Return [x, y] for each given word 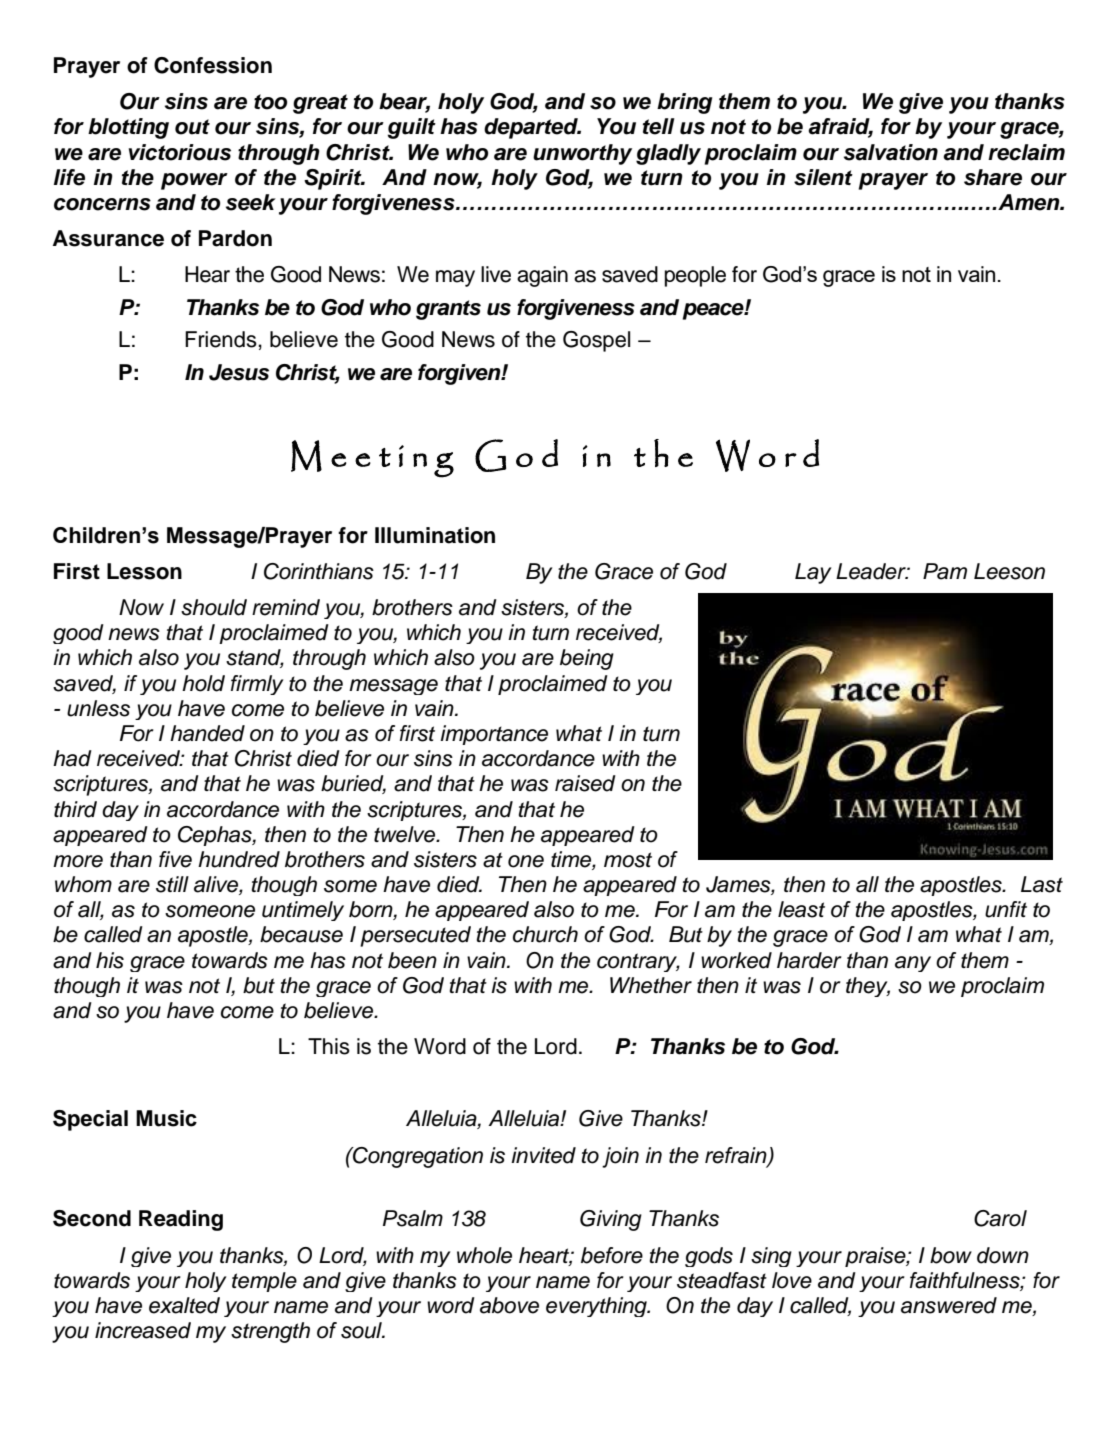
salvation [891, 152]
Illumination [435, 535]
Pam [945, 571]
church [545, 934]
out [192, 127]
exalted [184, 1305]
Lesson [144, 571]
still [172, 884]
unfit [1006, 909]
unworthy [582, 154]
